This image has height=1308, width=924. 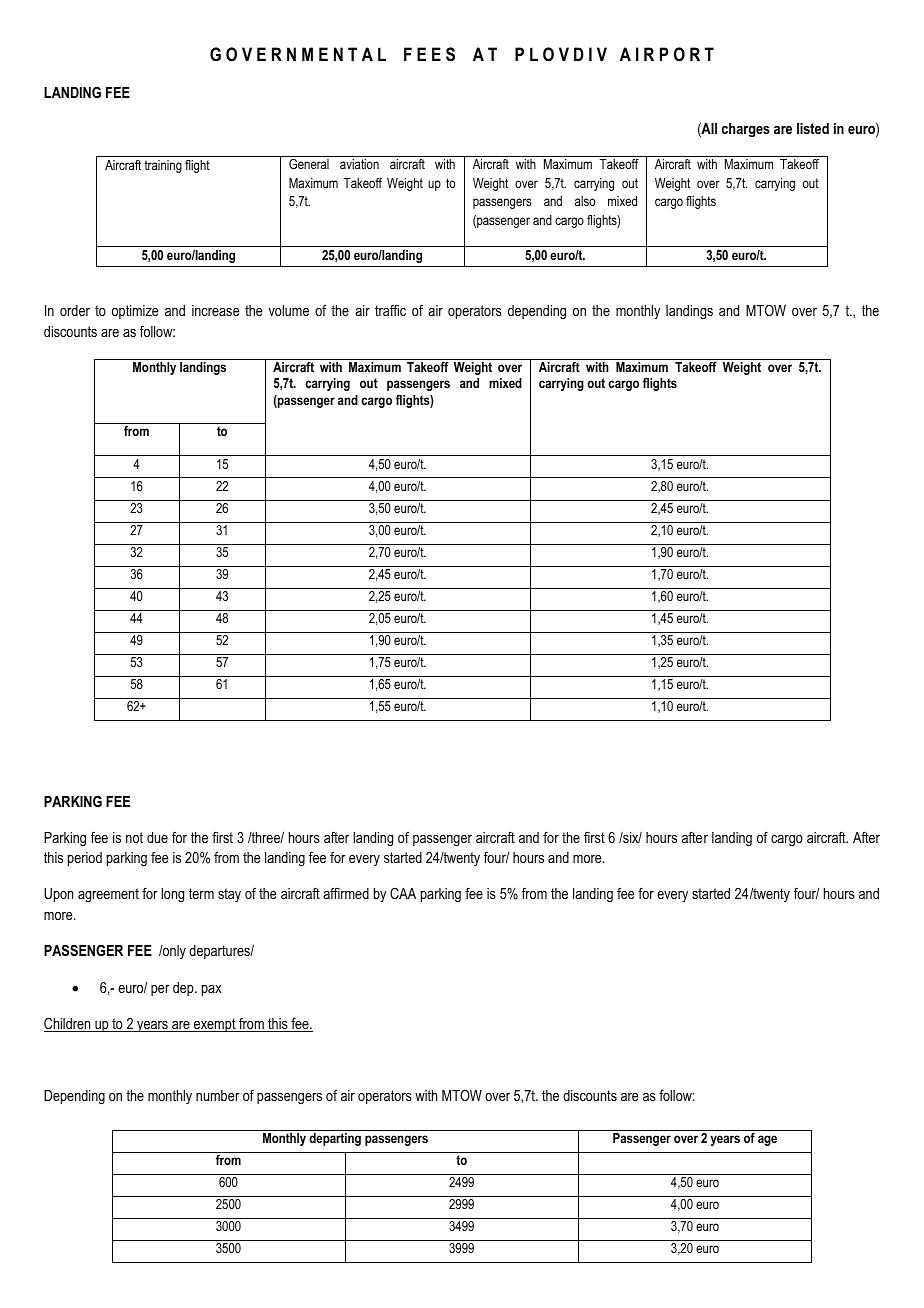 What do you see at coordinates (335, 1139) in the image?
I see `departing` at bounding box center [335, 1139].
